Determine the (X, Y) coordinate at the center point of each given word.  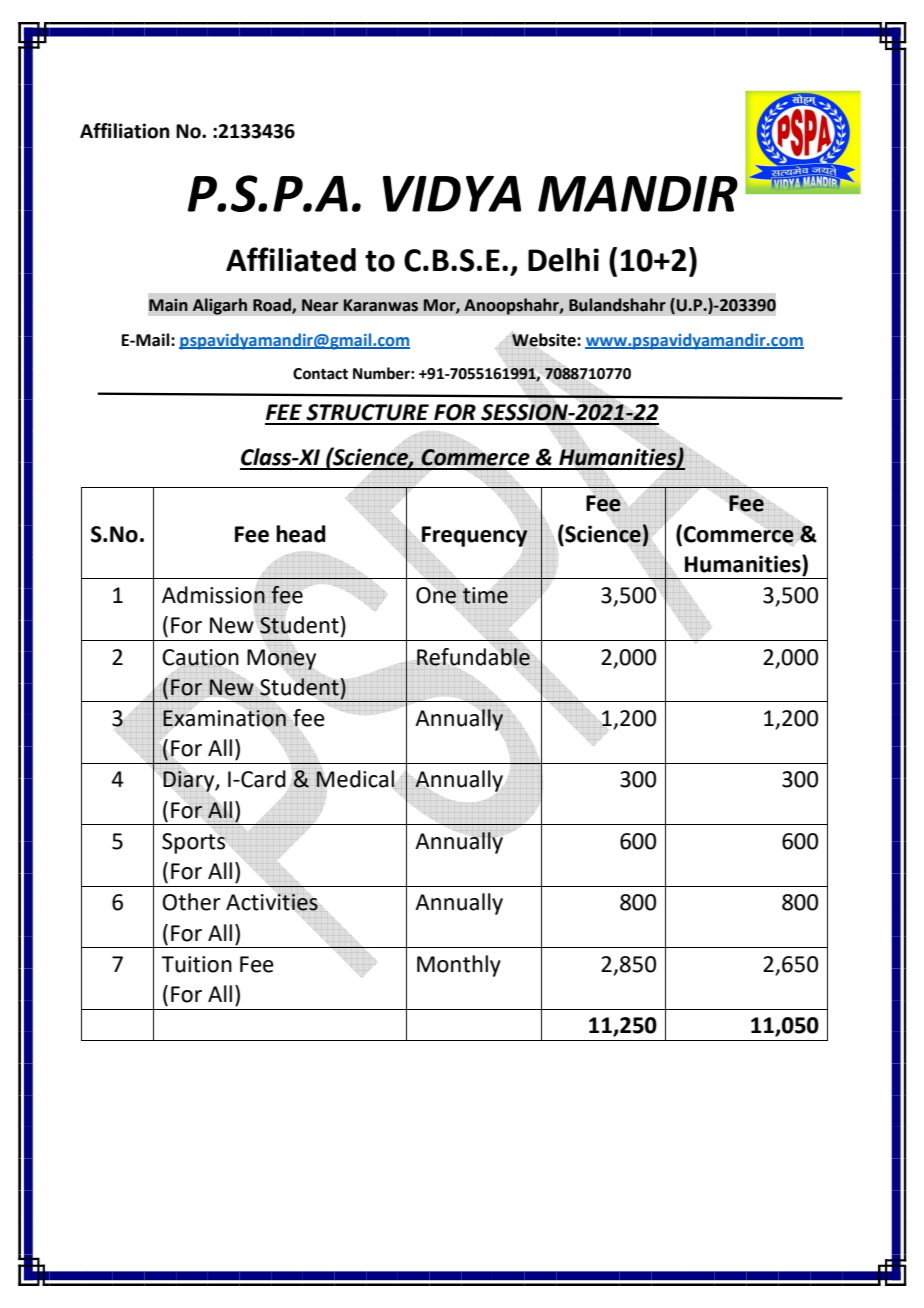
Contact (320, 374)
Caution (200, 658)
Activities (272, 902)
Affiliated (291, 259)
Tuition (196, 964)
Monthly (459, 966)
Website (545, 340)
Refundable (473, 657)
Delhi (563, 260)
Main (168, 305)
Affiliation (125, 131)
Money (281, 659)
